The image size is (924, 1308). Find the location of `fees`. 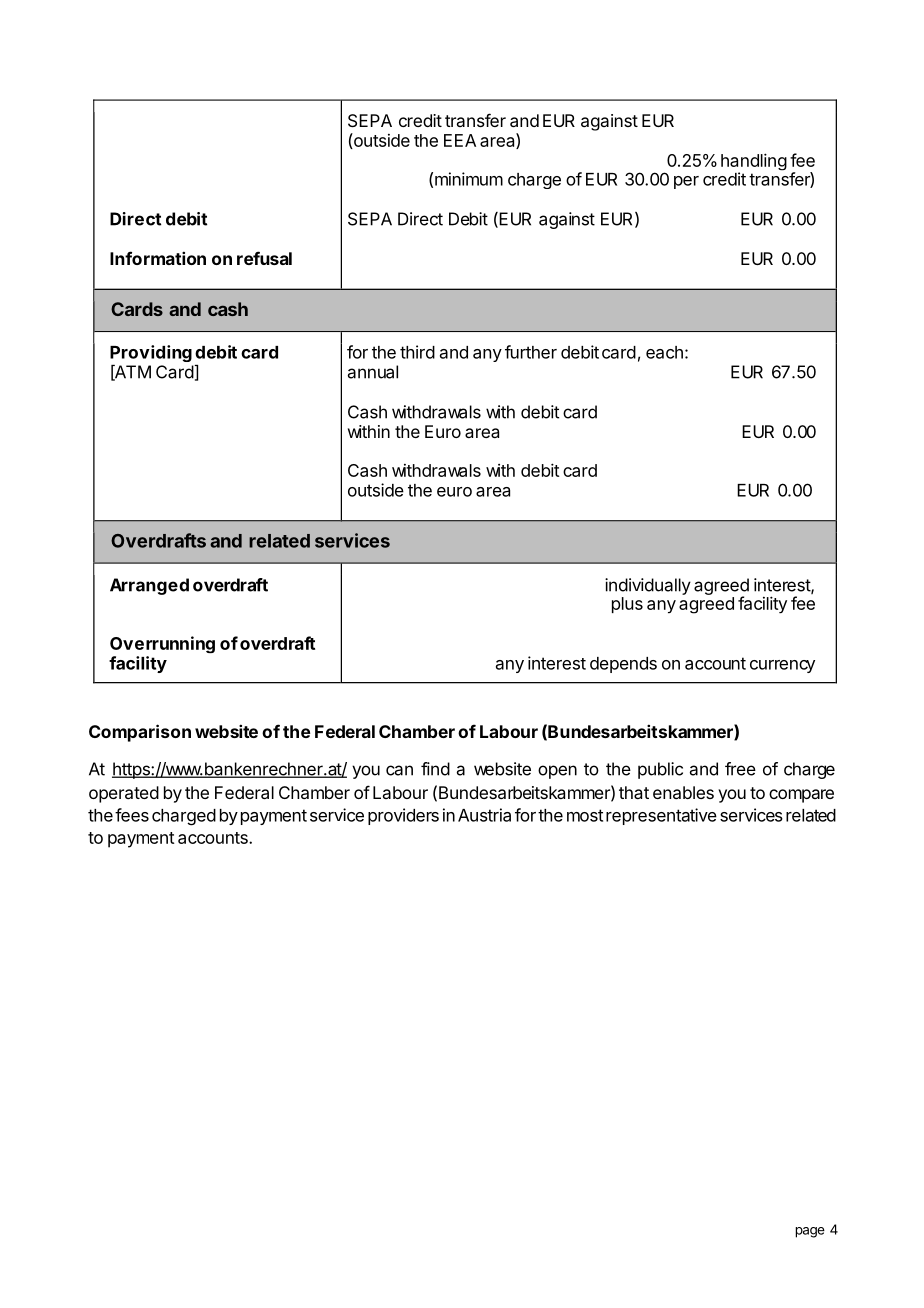

fees is located at coordinates (132, 815).
